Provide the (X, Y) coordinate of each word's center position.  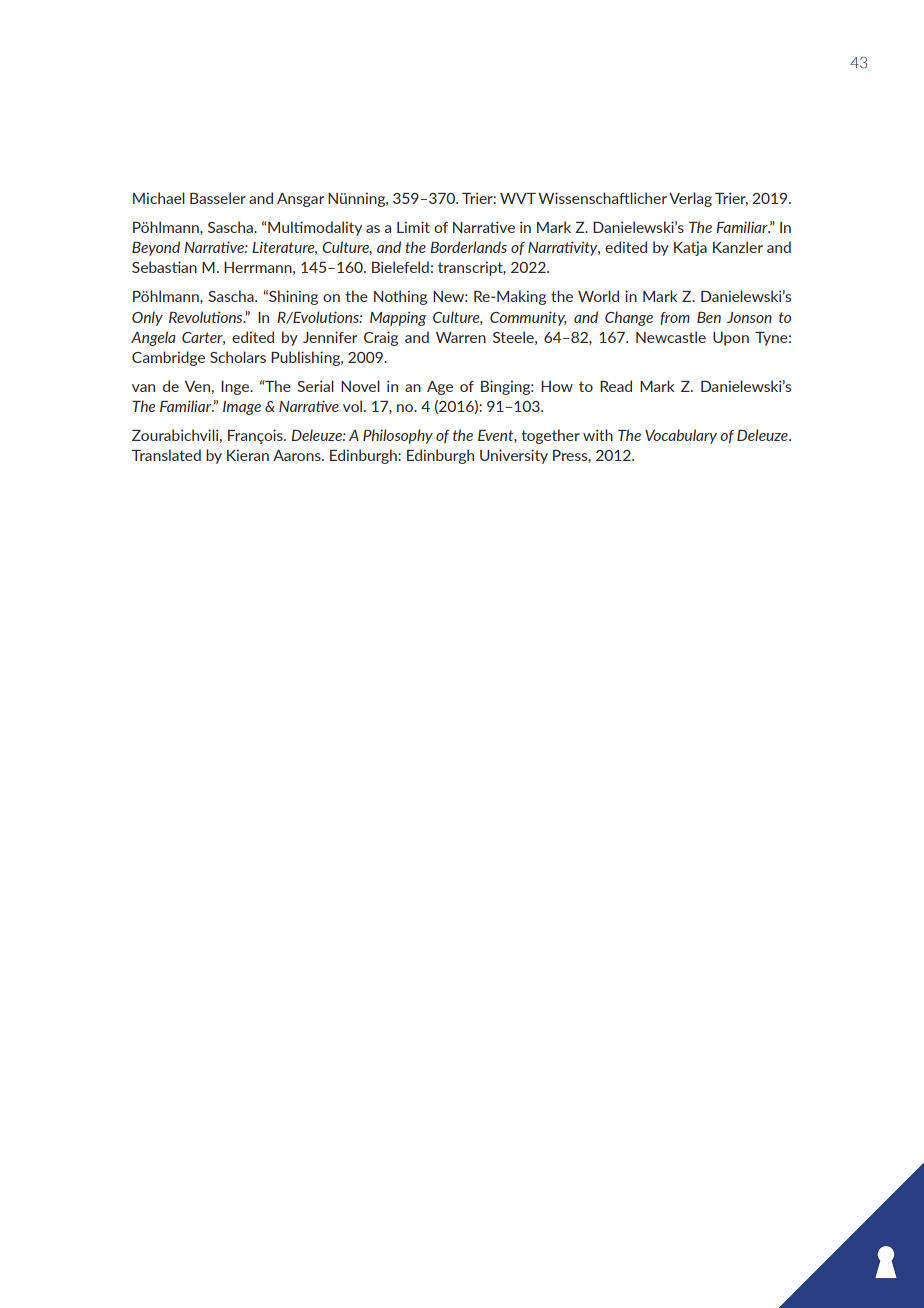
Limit (413, 227)
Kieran (248, 455)
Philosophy (398, 436)
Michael (159, 198)
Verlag (690, 199)
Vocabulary (681, 436)
